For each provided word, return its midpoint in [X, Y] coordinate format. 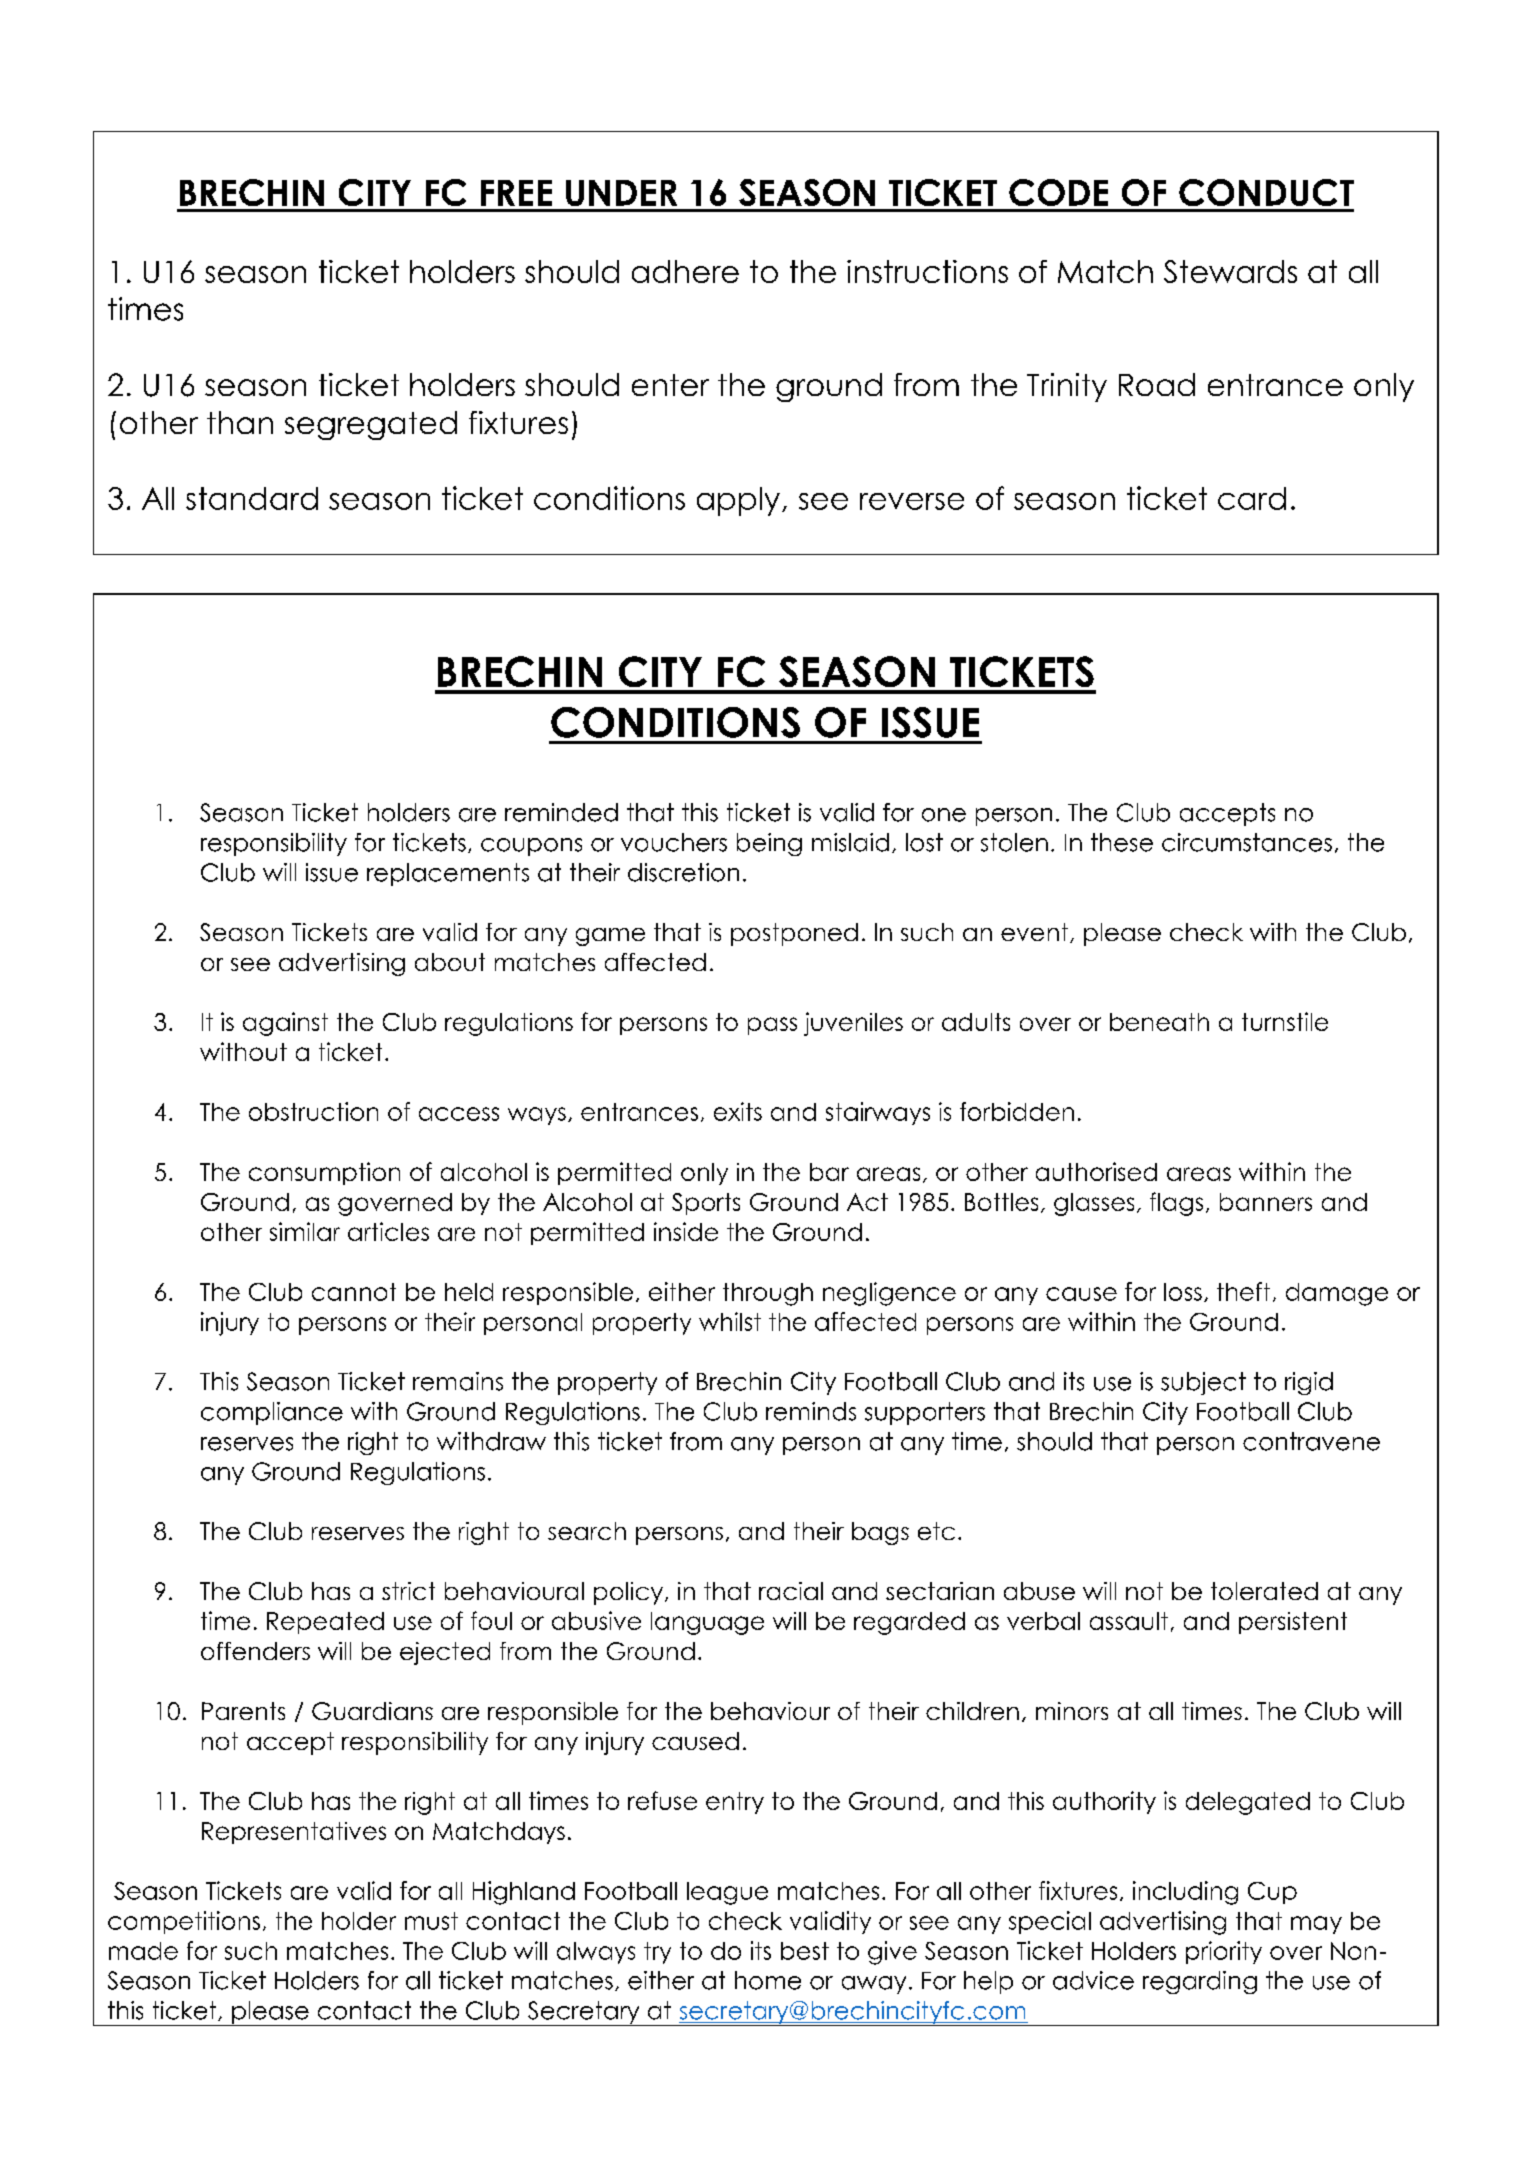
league [727, 1893]
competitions [184, 1922]
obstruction [313, 1111]
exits [738, 1111]
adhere [685, 271]
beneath [1159, 1022]
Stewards [1230, 271]
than [240, 422]
